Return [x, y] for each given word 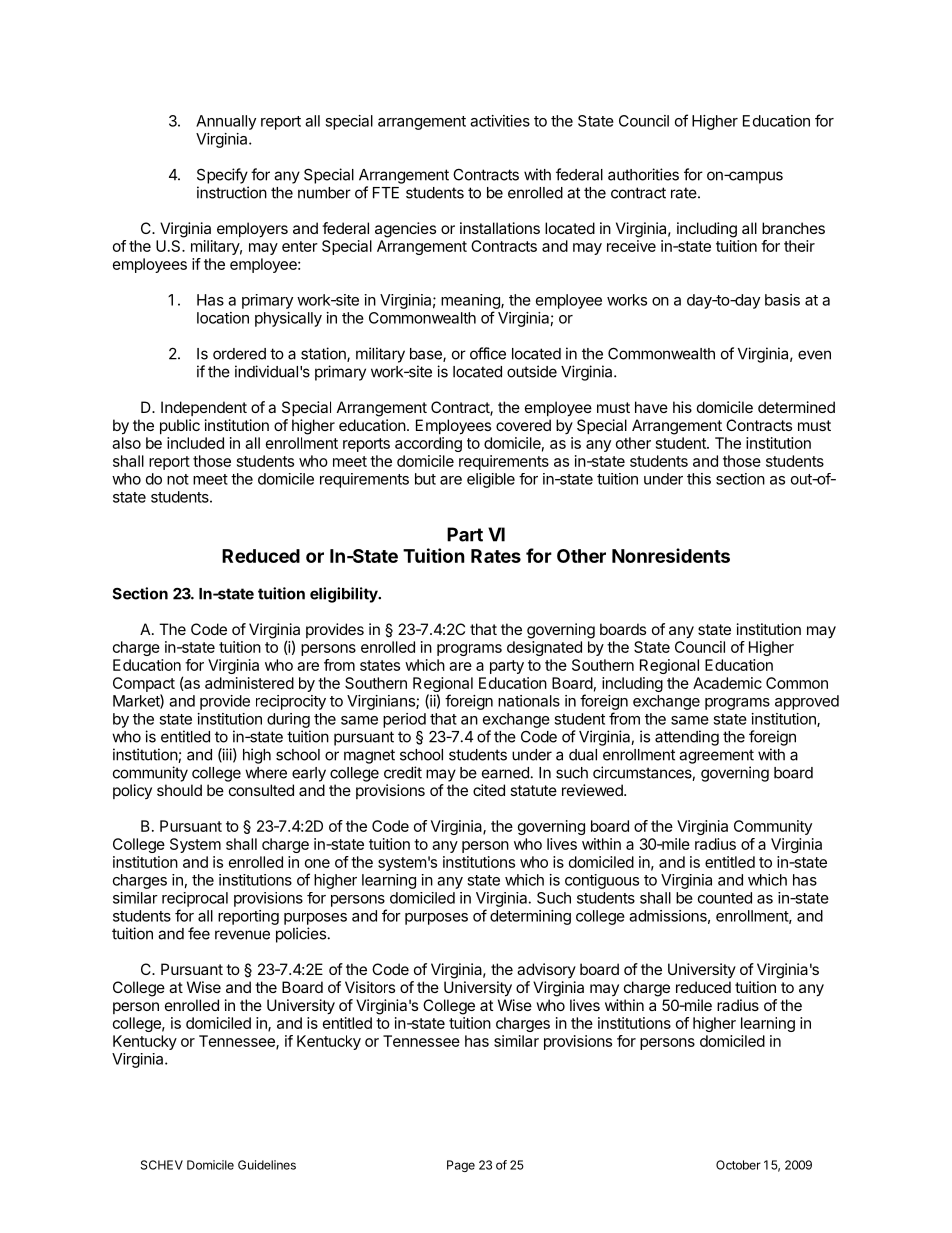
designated [544, 648]
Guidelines [267, 1165]
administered [249, 683]
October [738, 1165]
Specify [222, 176]
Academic [727, 683]
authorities [643, 174]
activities [500, 121]
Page [461, 1166]
